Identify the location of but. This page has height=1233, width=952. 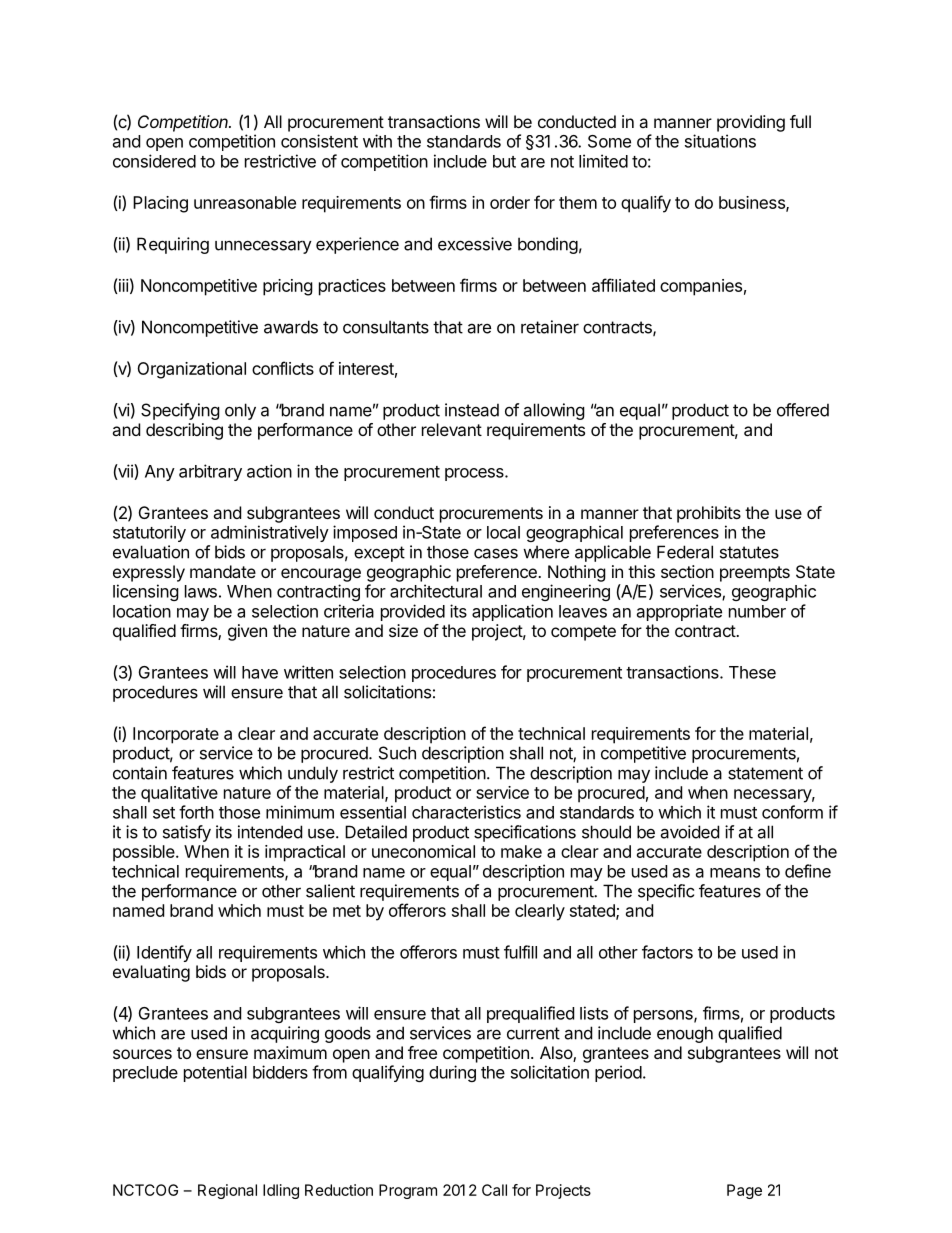
(504, 161).
